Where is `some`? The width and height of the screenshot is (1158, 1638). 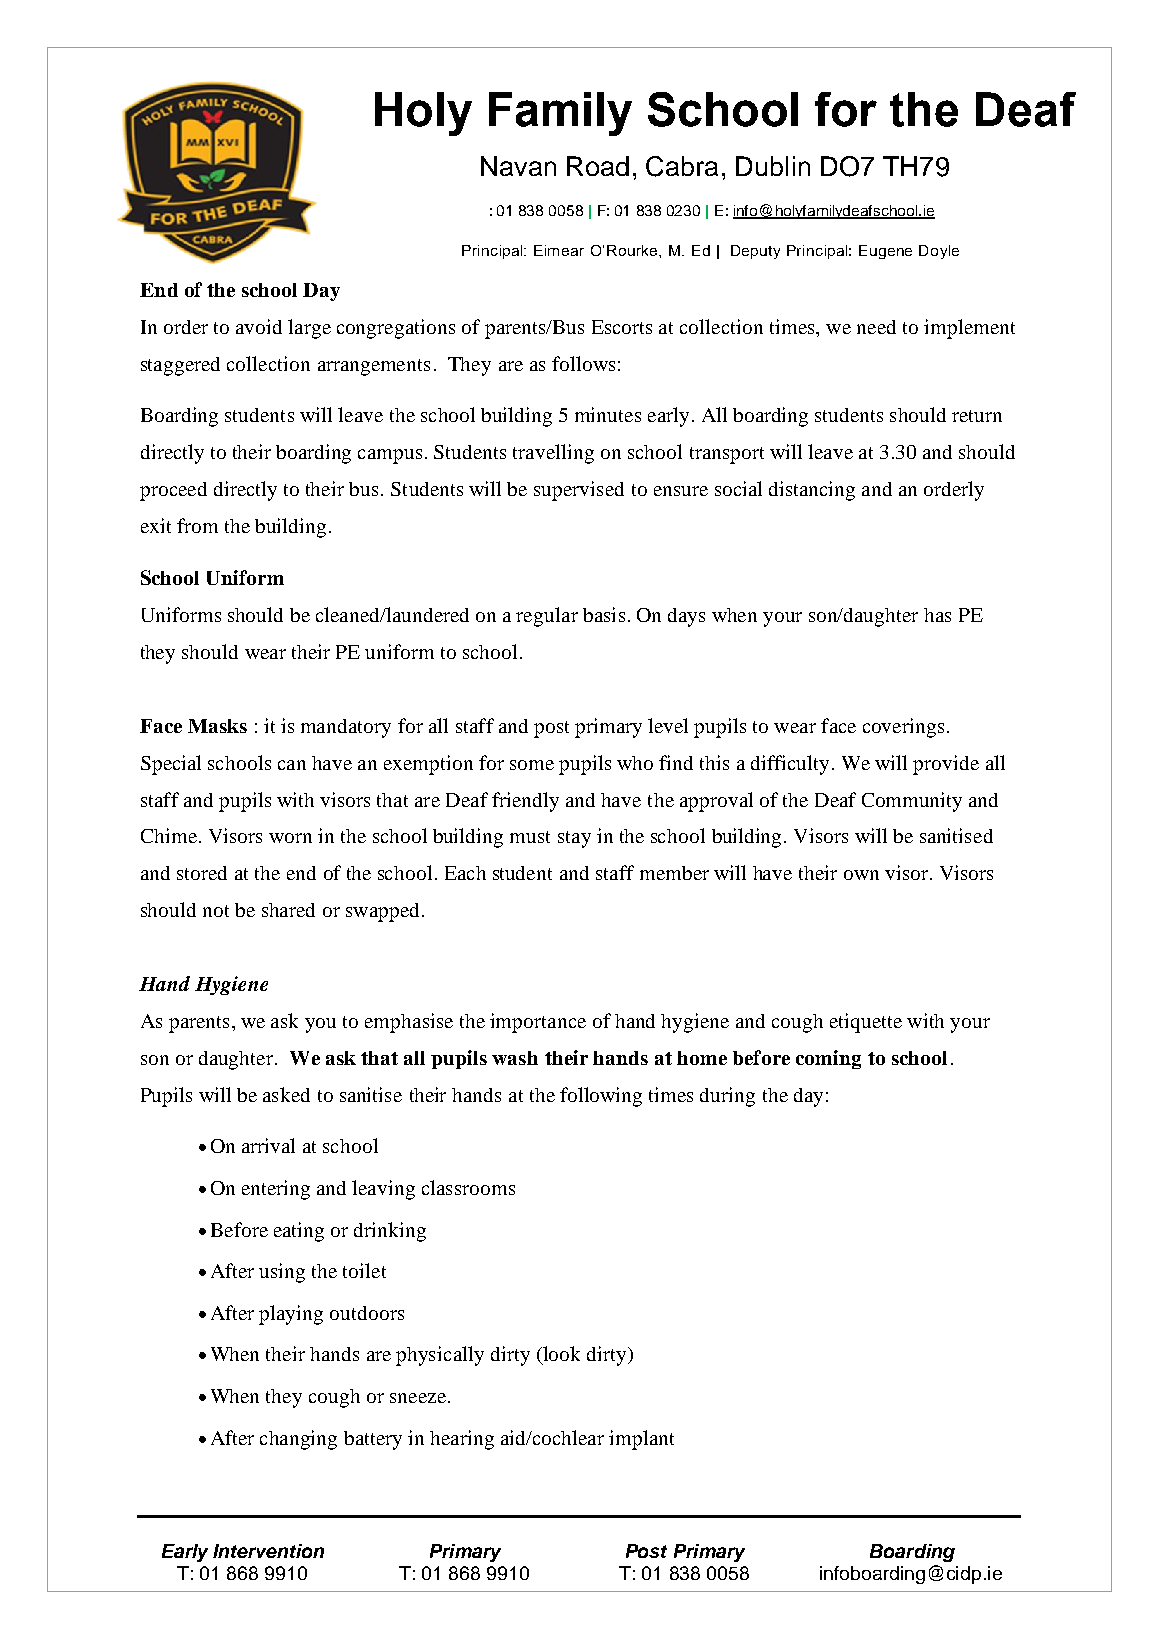
some is located at coordinates (532, 765).
